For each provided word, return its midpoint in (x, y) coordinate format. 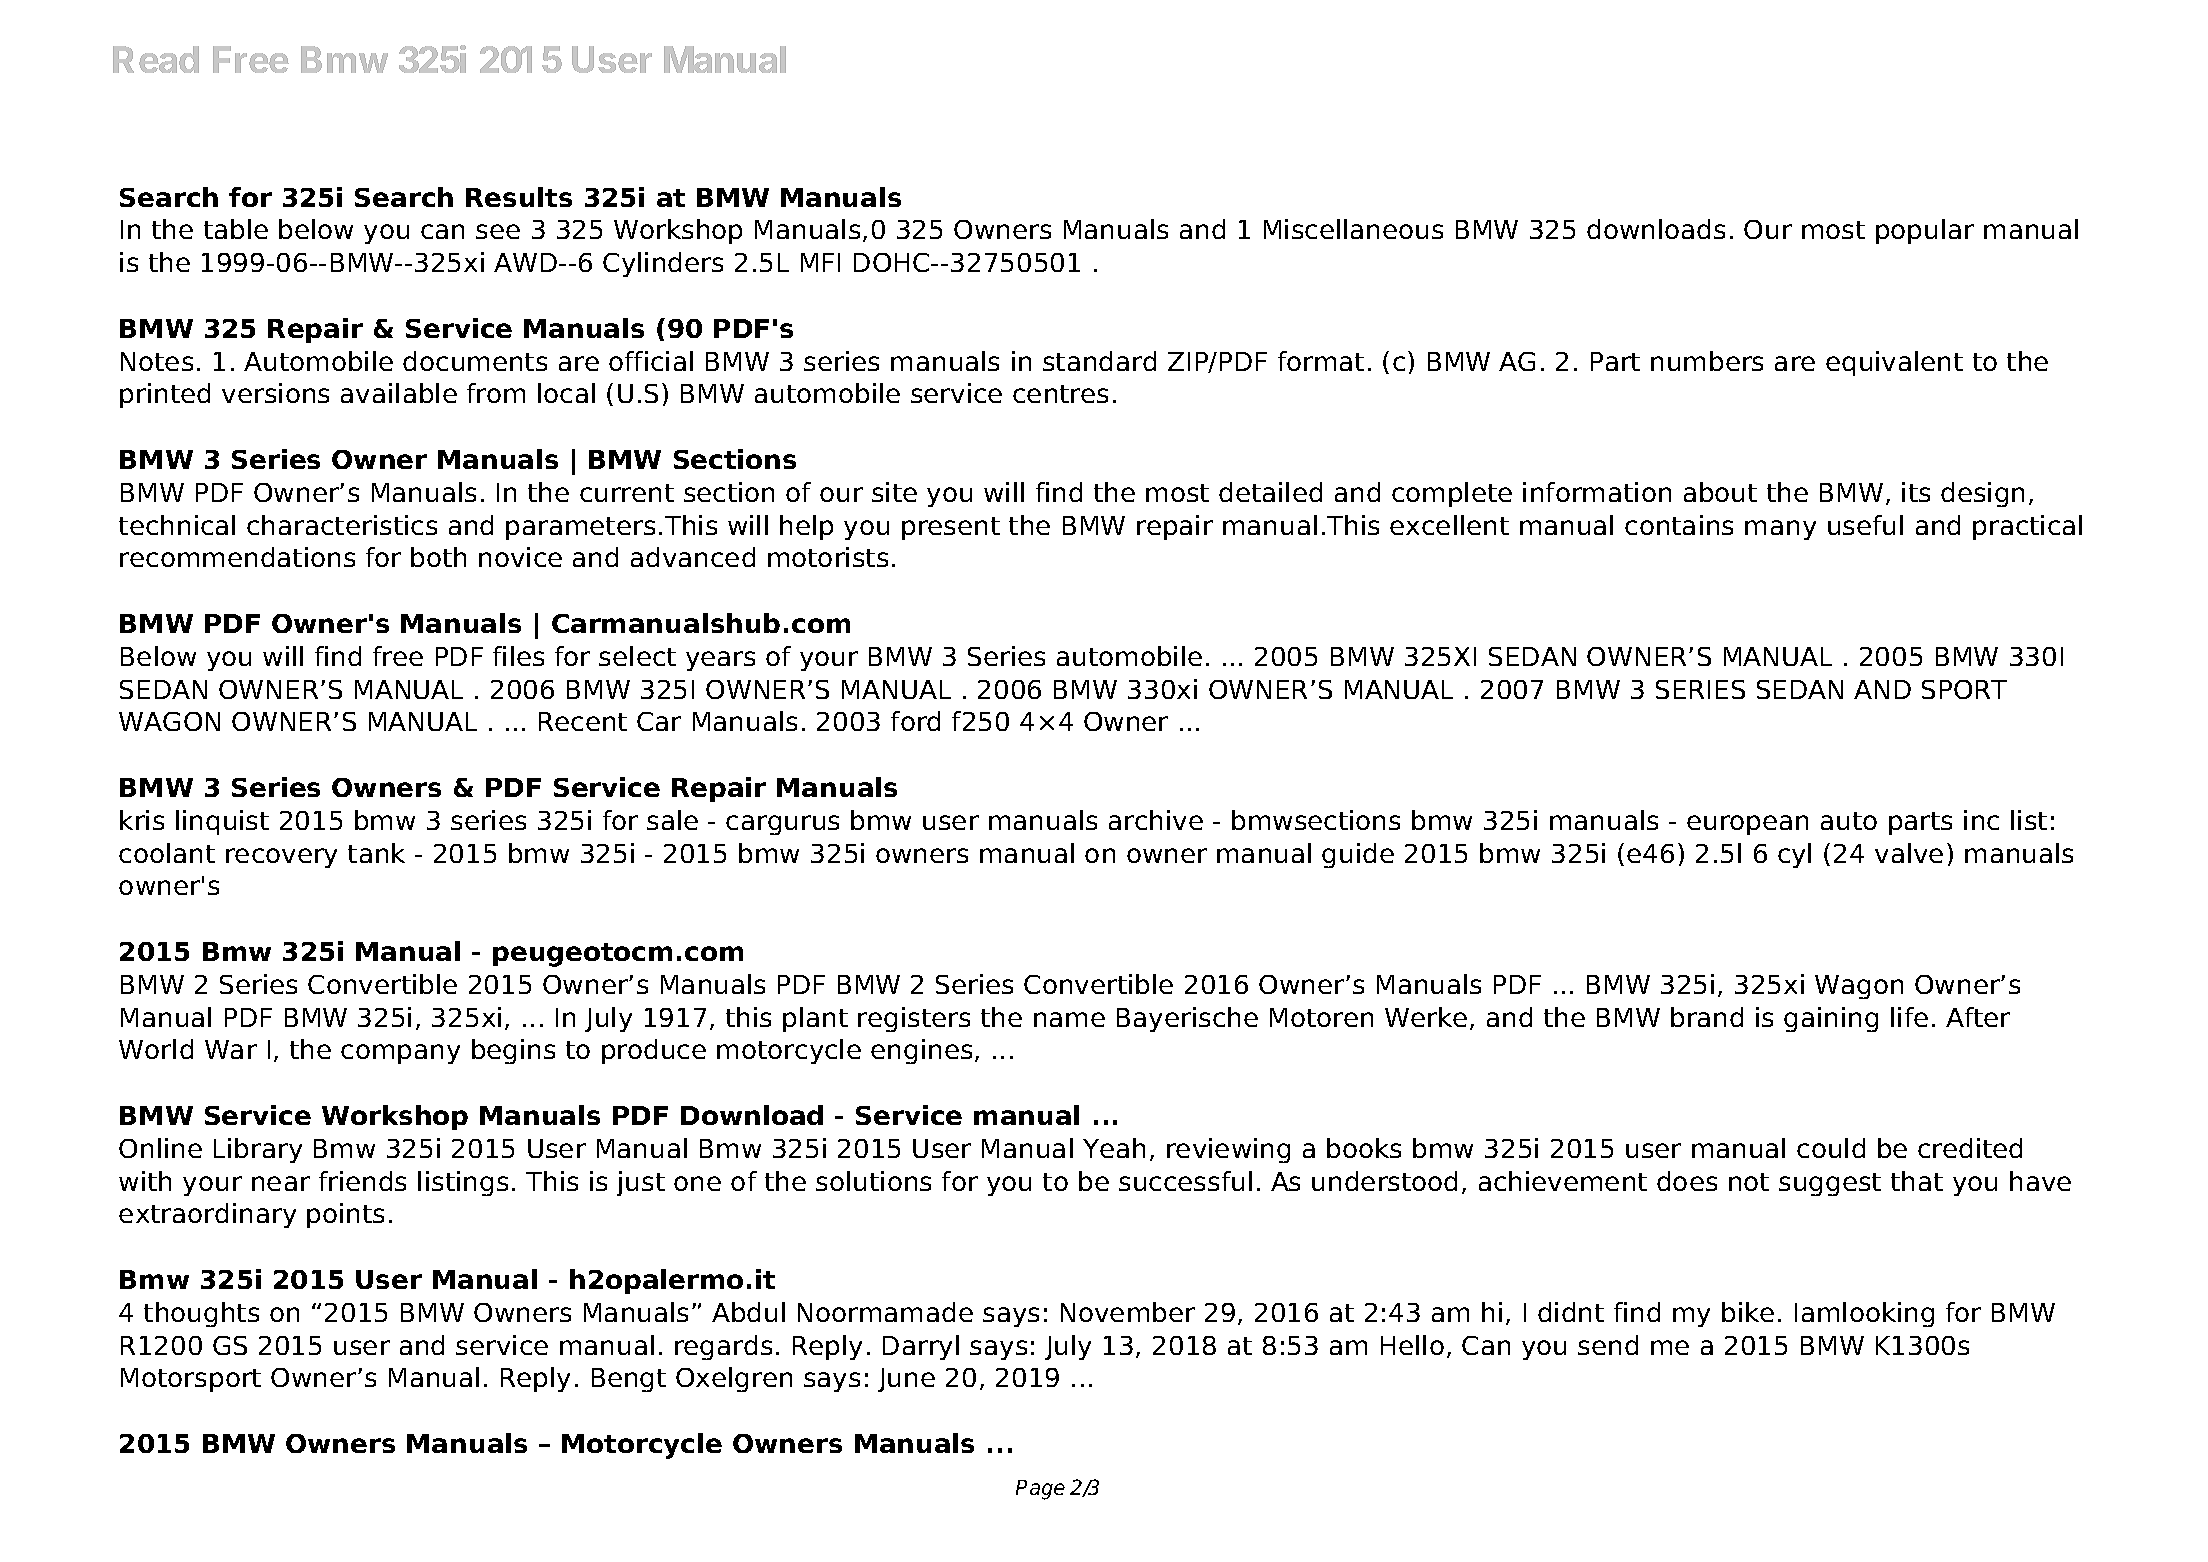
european (1747, 825)
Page (1040, 1490)
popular (1925, 231)
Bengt (629, 1380)
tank (376, 853)
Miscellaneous (1353, 229)
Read (156, 59)
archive (1156, 820)
